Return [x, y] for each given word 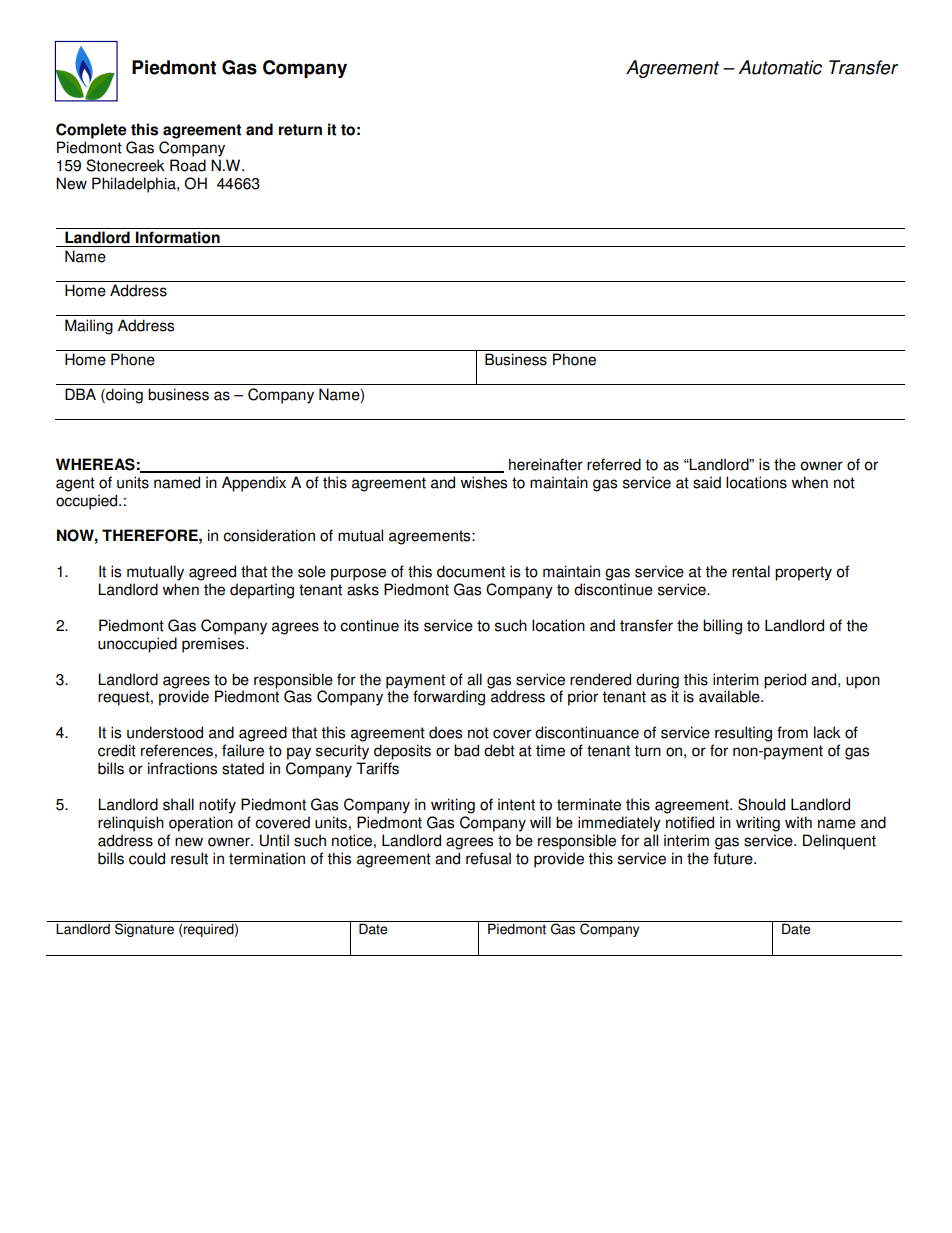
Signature [144, 930]
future [734, 858]
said [707, 482]
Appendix [254, 484]
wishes [484, 482]
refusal [488, 858]
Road [188, 165]
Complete [91, 131]
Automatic [780, 67]
